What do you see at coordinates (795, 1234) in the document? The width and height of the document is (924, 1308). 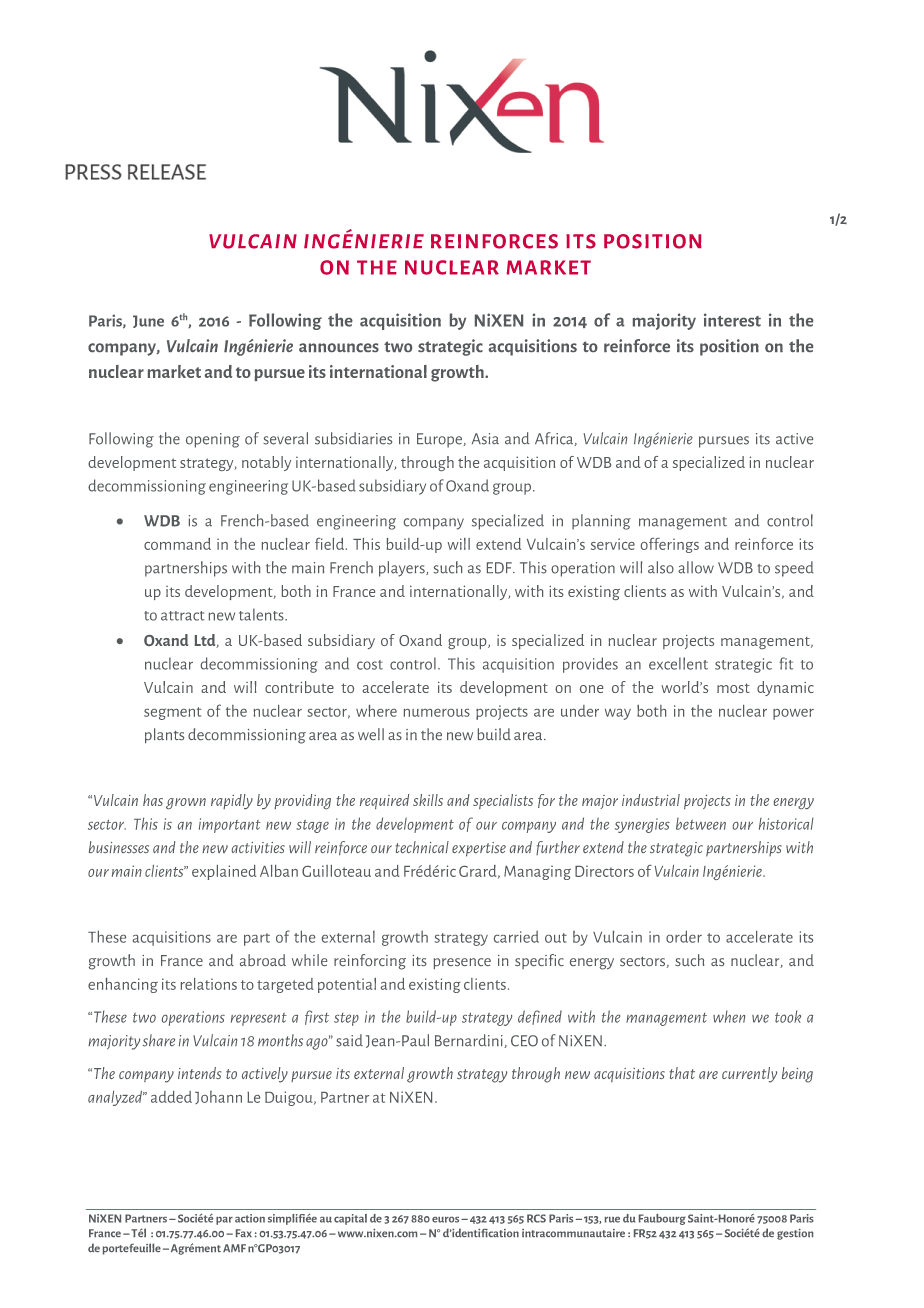 I see `gestion` at bounding box center [795, 1234].
